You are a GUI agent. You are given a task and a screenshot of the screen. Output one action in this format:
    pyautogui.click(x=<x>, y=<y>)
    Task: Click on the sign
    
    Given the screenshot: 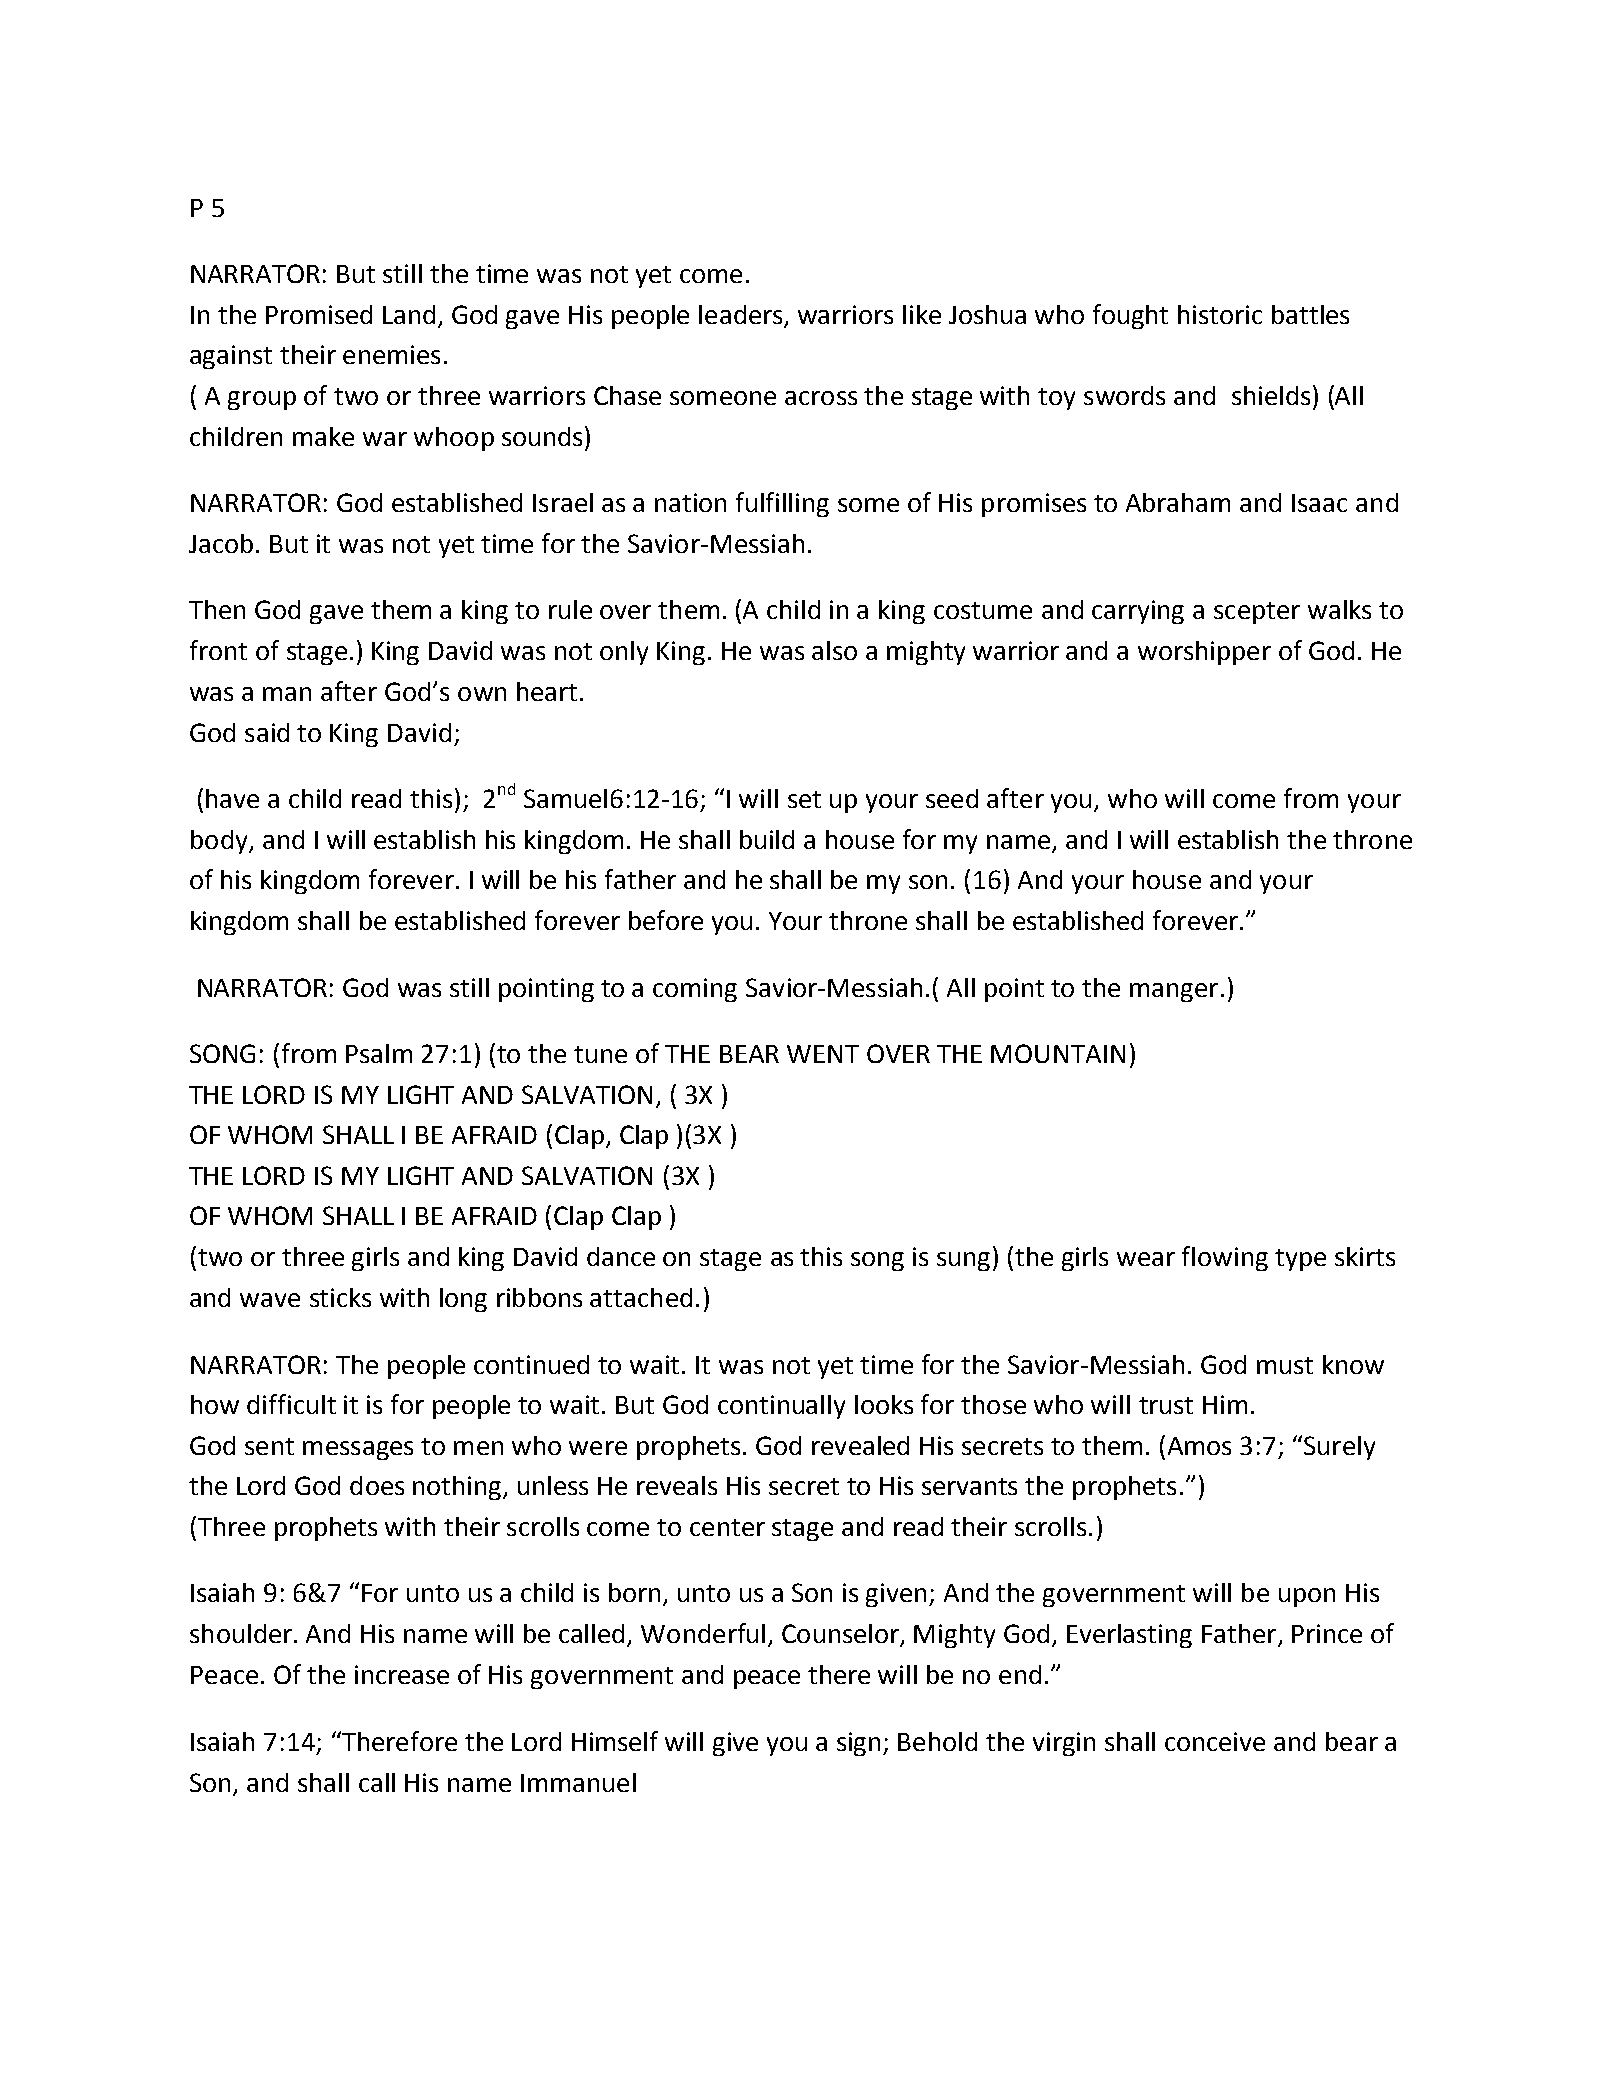 What is the action you would take?
    pyautogui.click(x=860, y=1744)
